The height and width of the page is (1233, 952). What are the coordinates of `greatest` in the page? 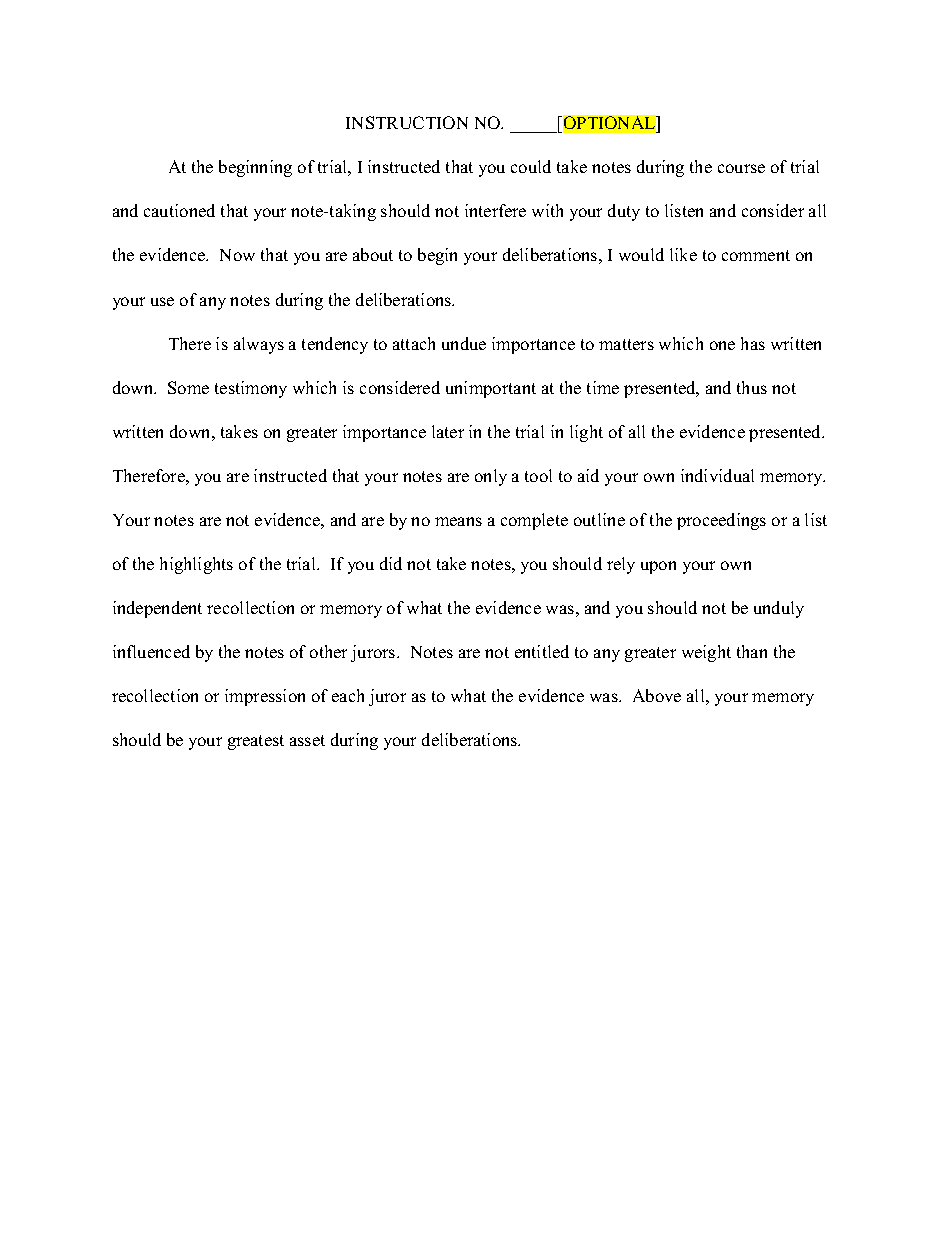 It's located at (256, 742).
